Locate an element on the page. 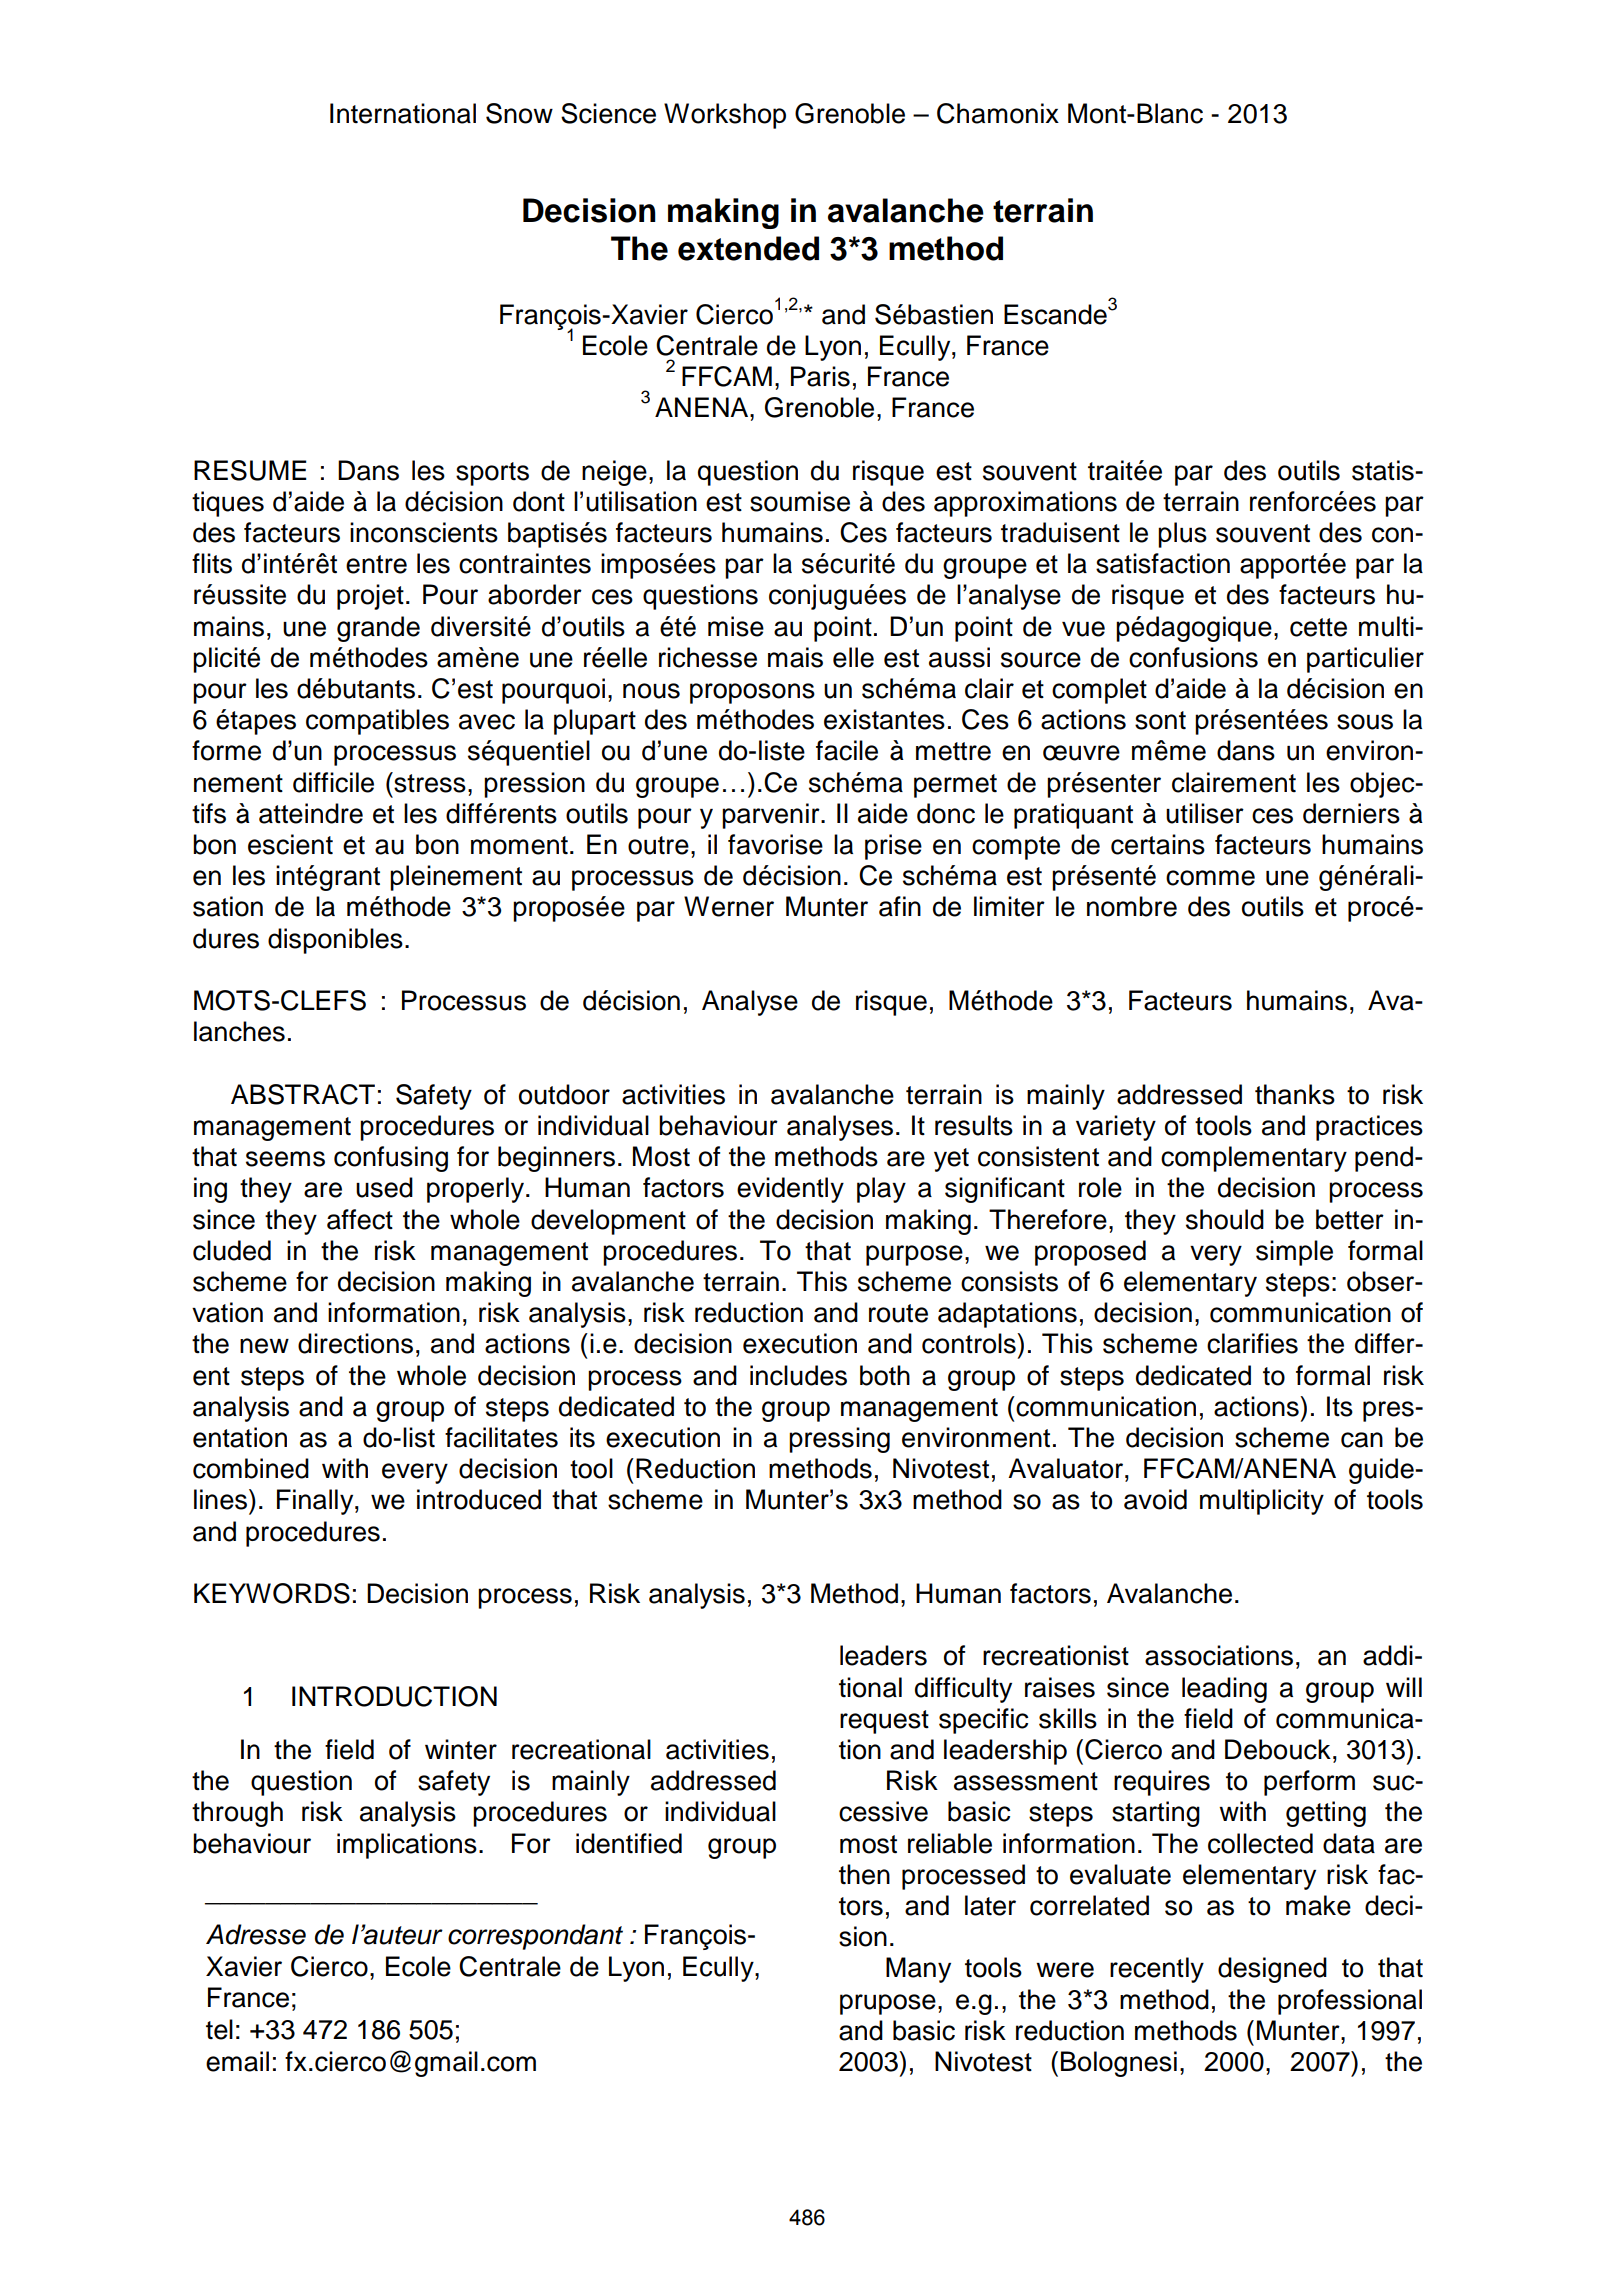 This document has height=2285, width=1615. cette is located at coordinates (1318, 627).
